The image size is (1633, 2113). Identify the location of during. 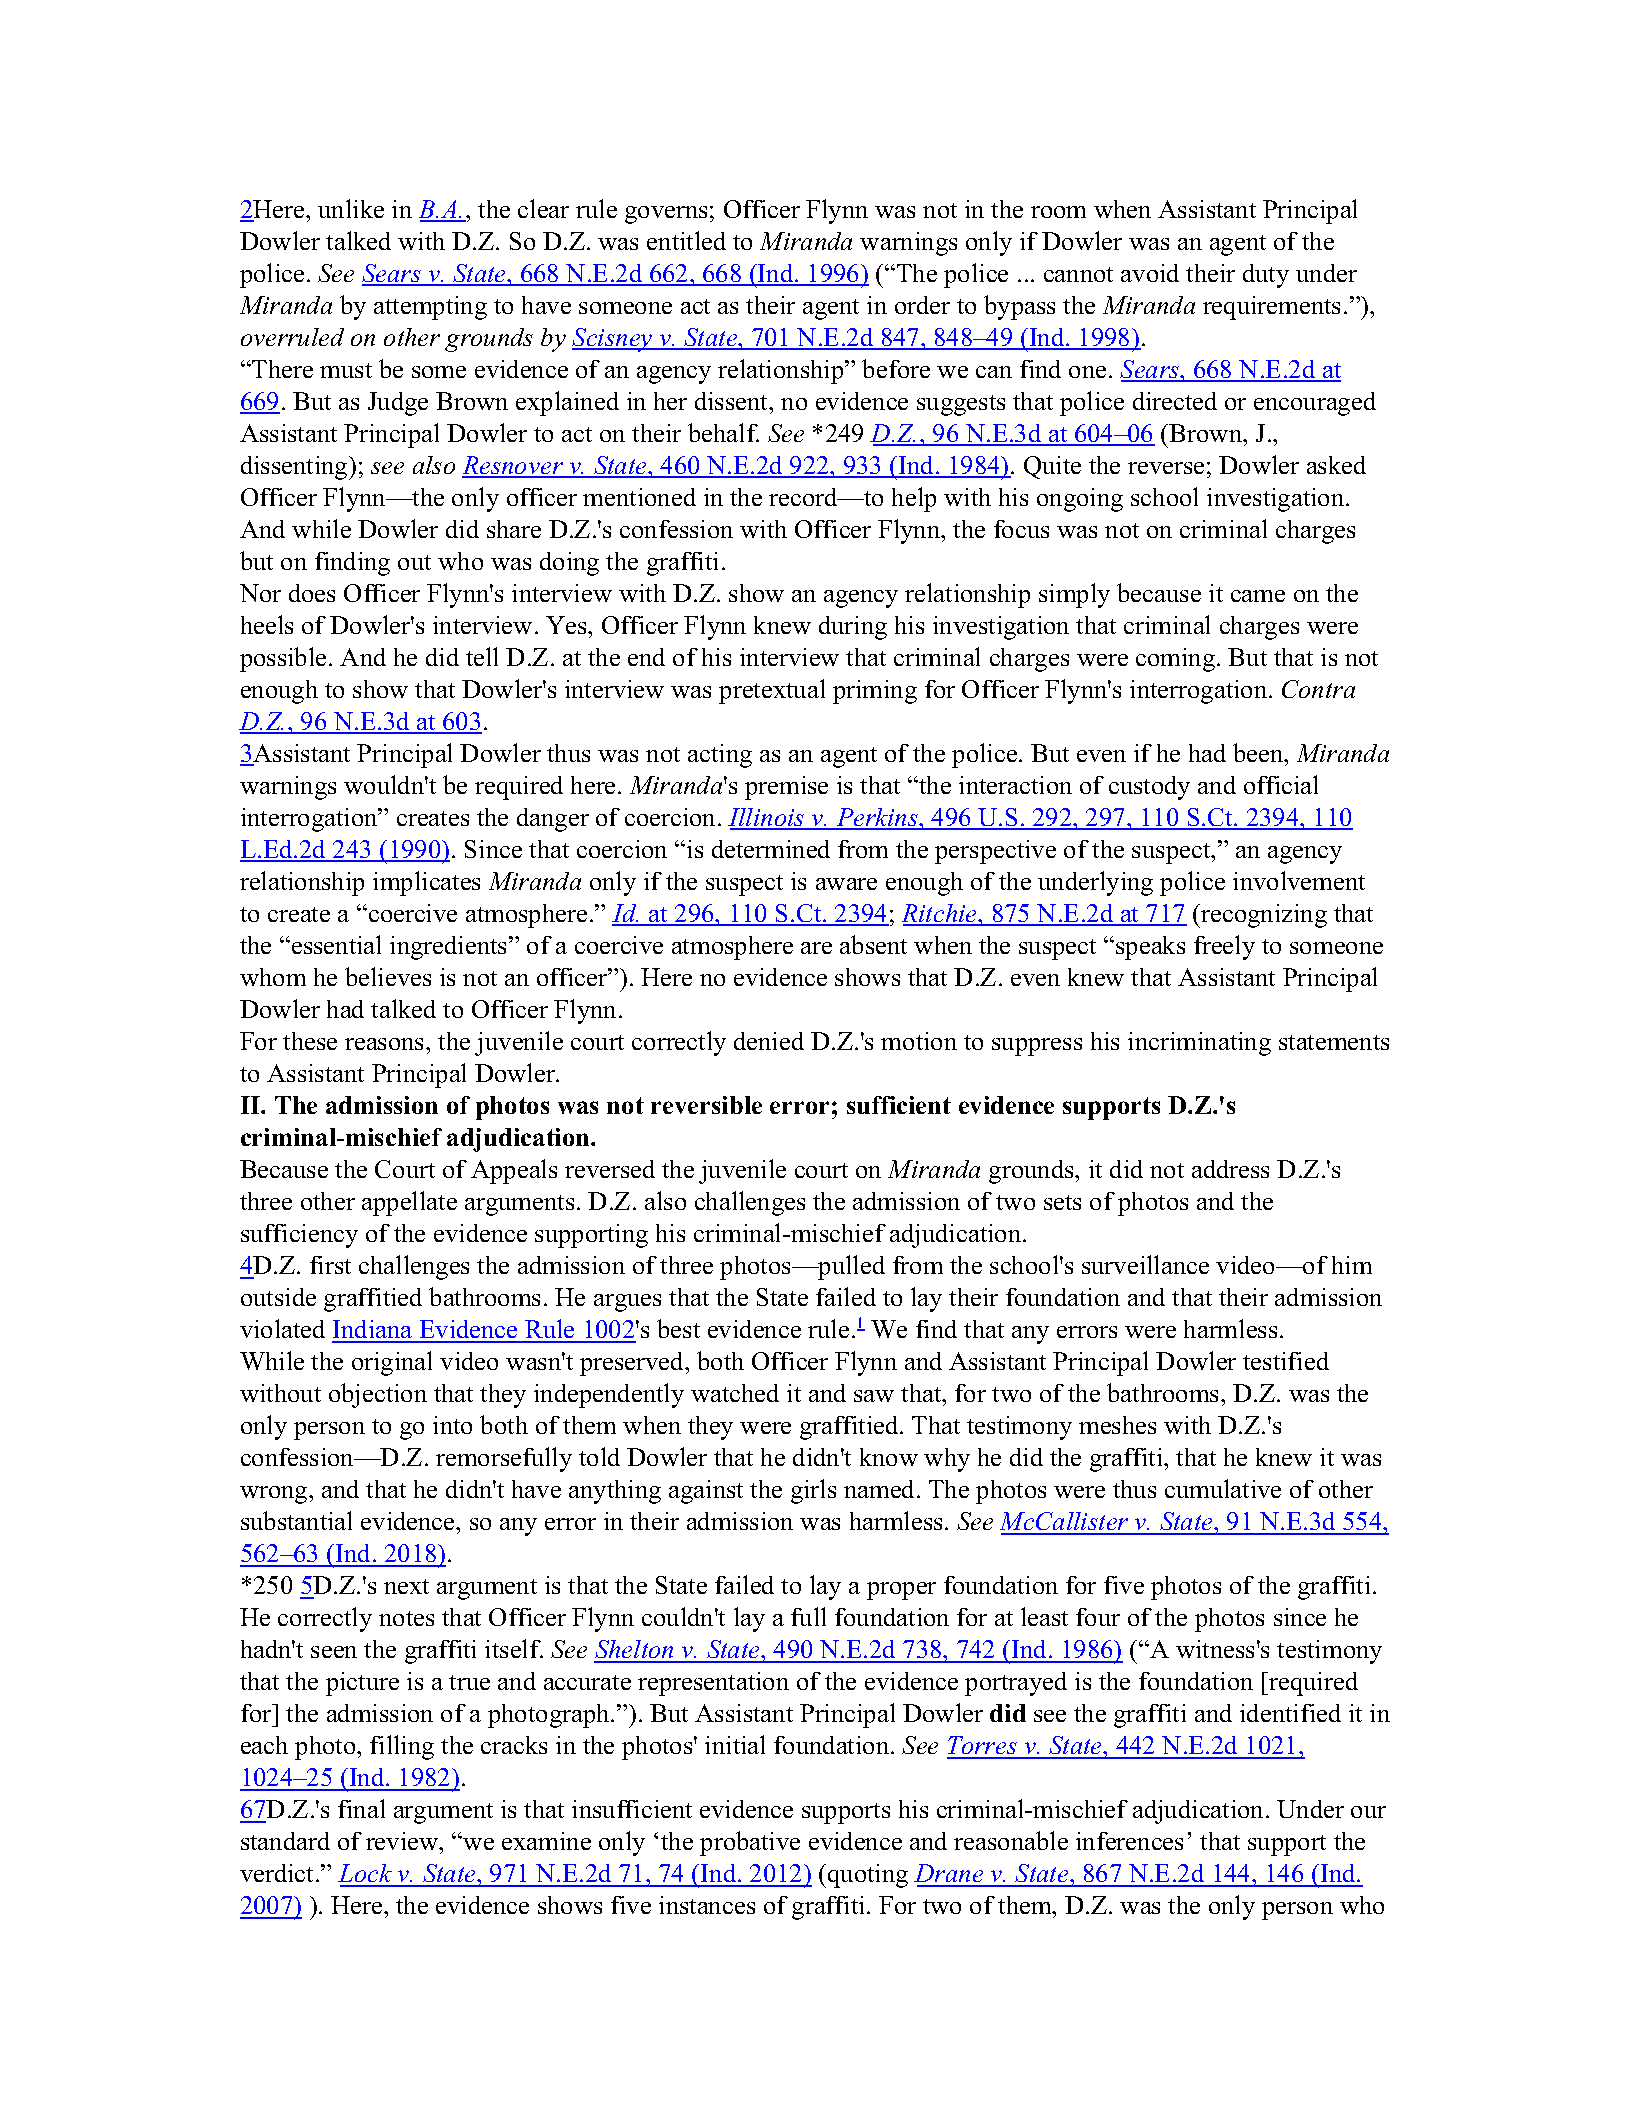
(853, 628).
